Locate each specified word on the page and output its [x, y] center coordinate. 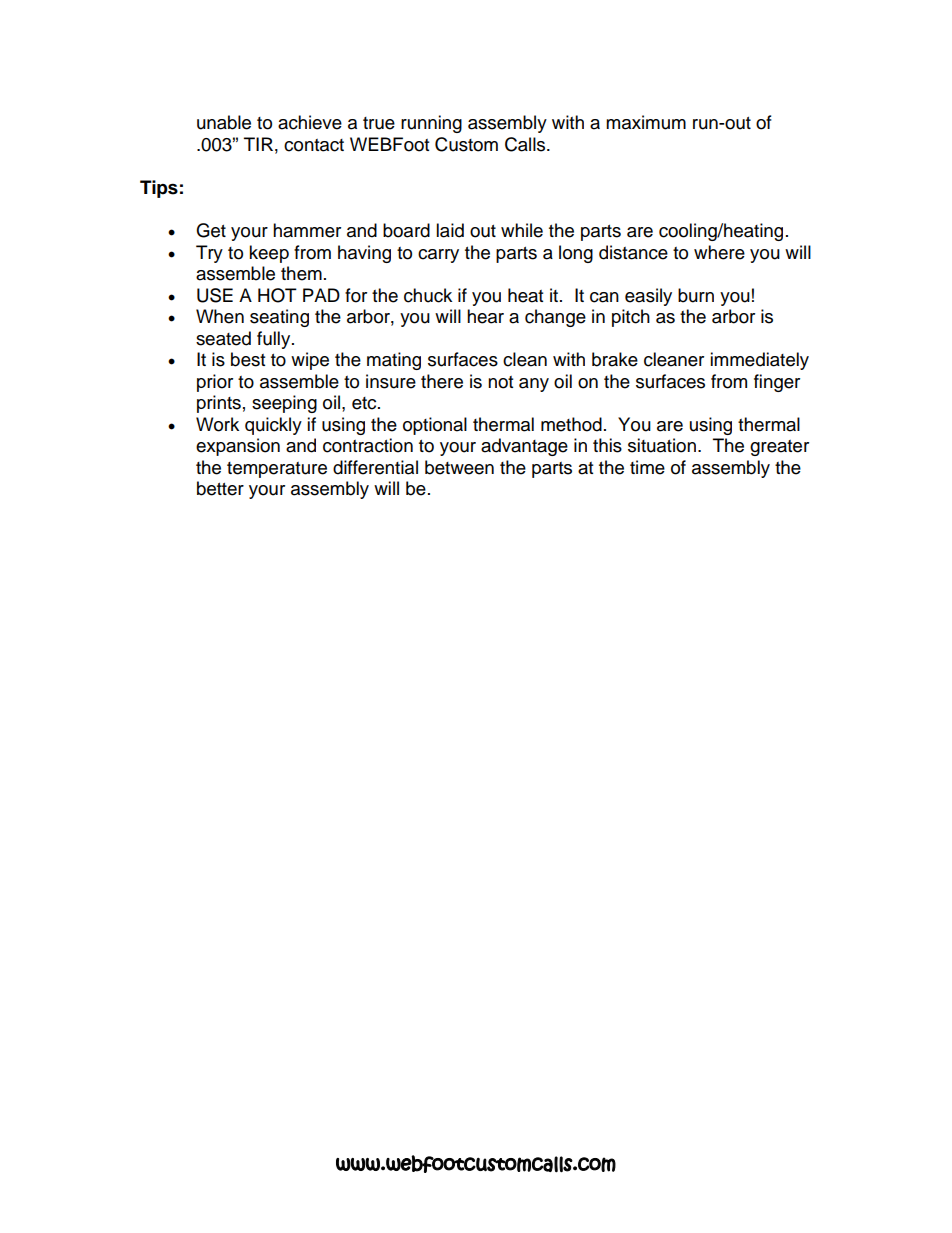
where [719, 252]
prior [215, 383]
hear [485, 316]
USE [215, 295]
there [442, 381]
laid [450, 230]
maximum [646, 122]
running [431, 124]
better [220, 488]
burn [696, 295]
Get [211, 230]
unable [224, 122]
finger [777, 383]
